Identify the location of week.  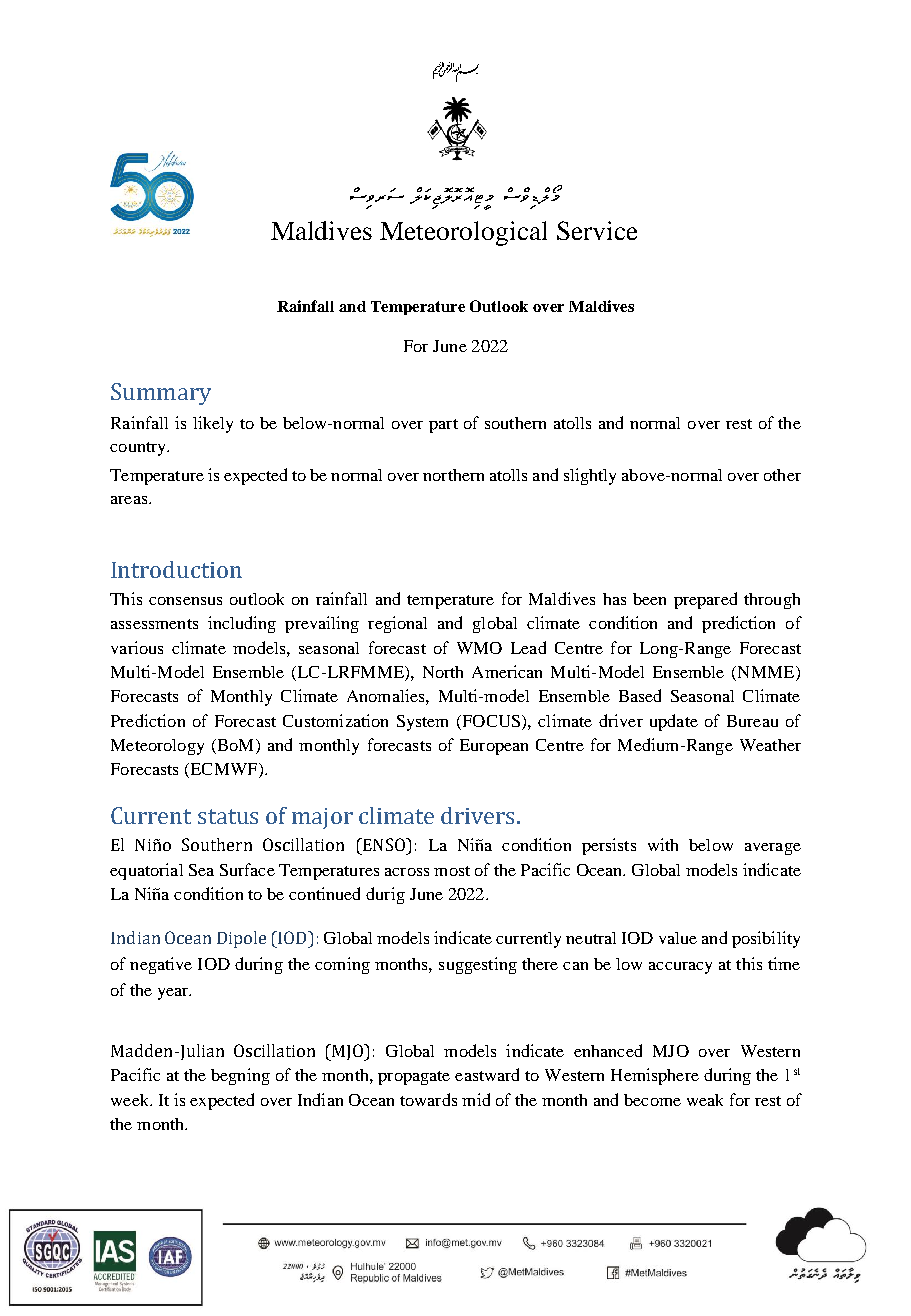
(131, 1100).
